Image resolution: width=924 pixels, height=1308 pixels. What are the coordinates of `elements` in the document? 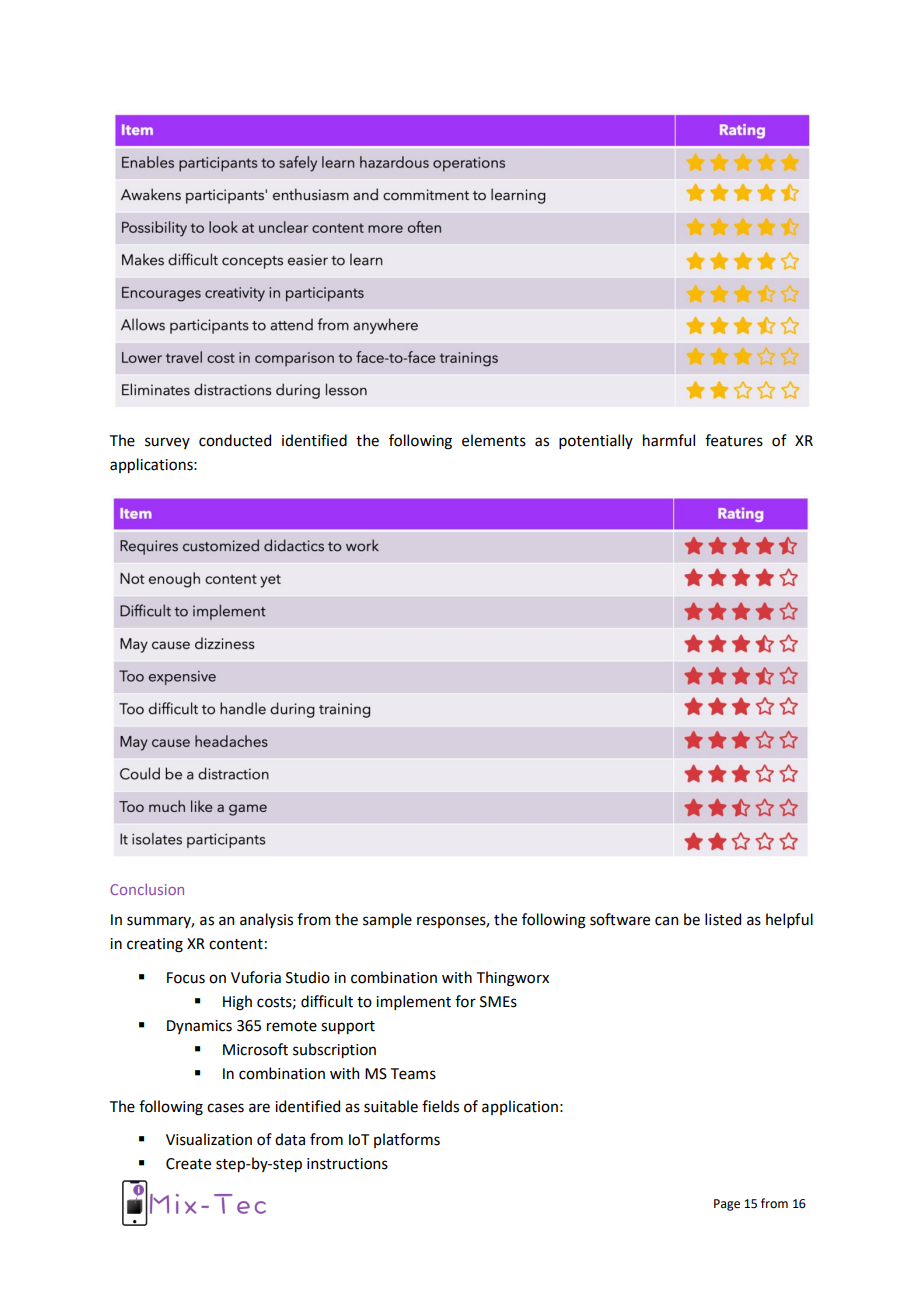 It's located at (494, 440).
